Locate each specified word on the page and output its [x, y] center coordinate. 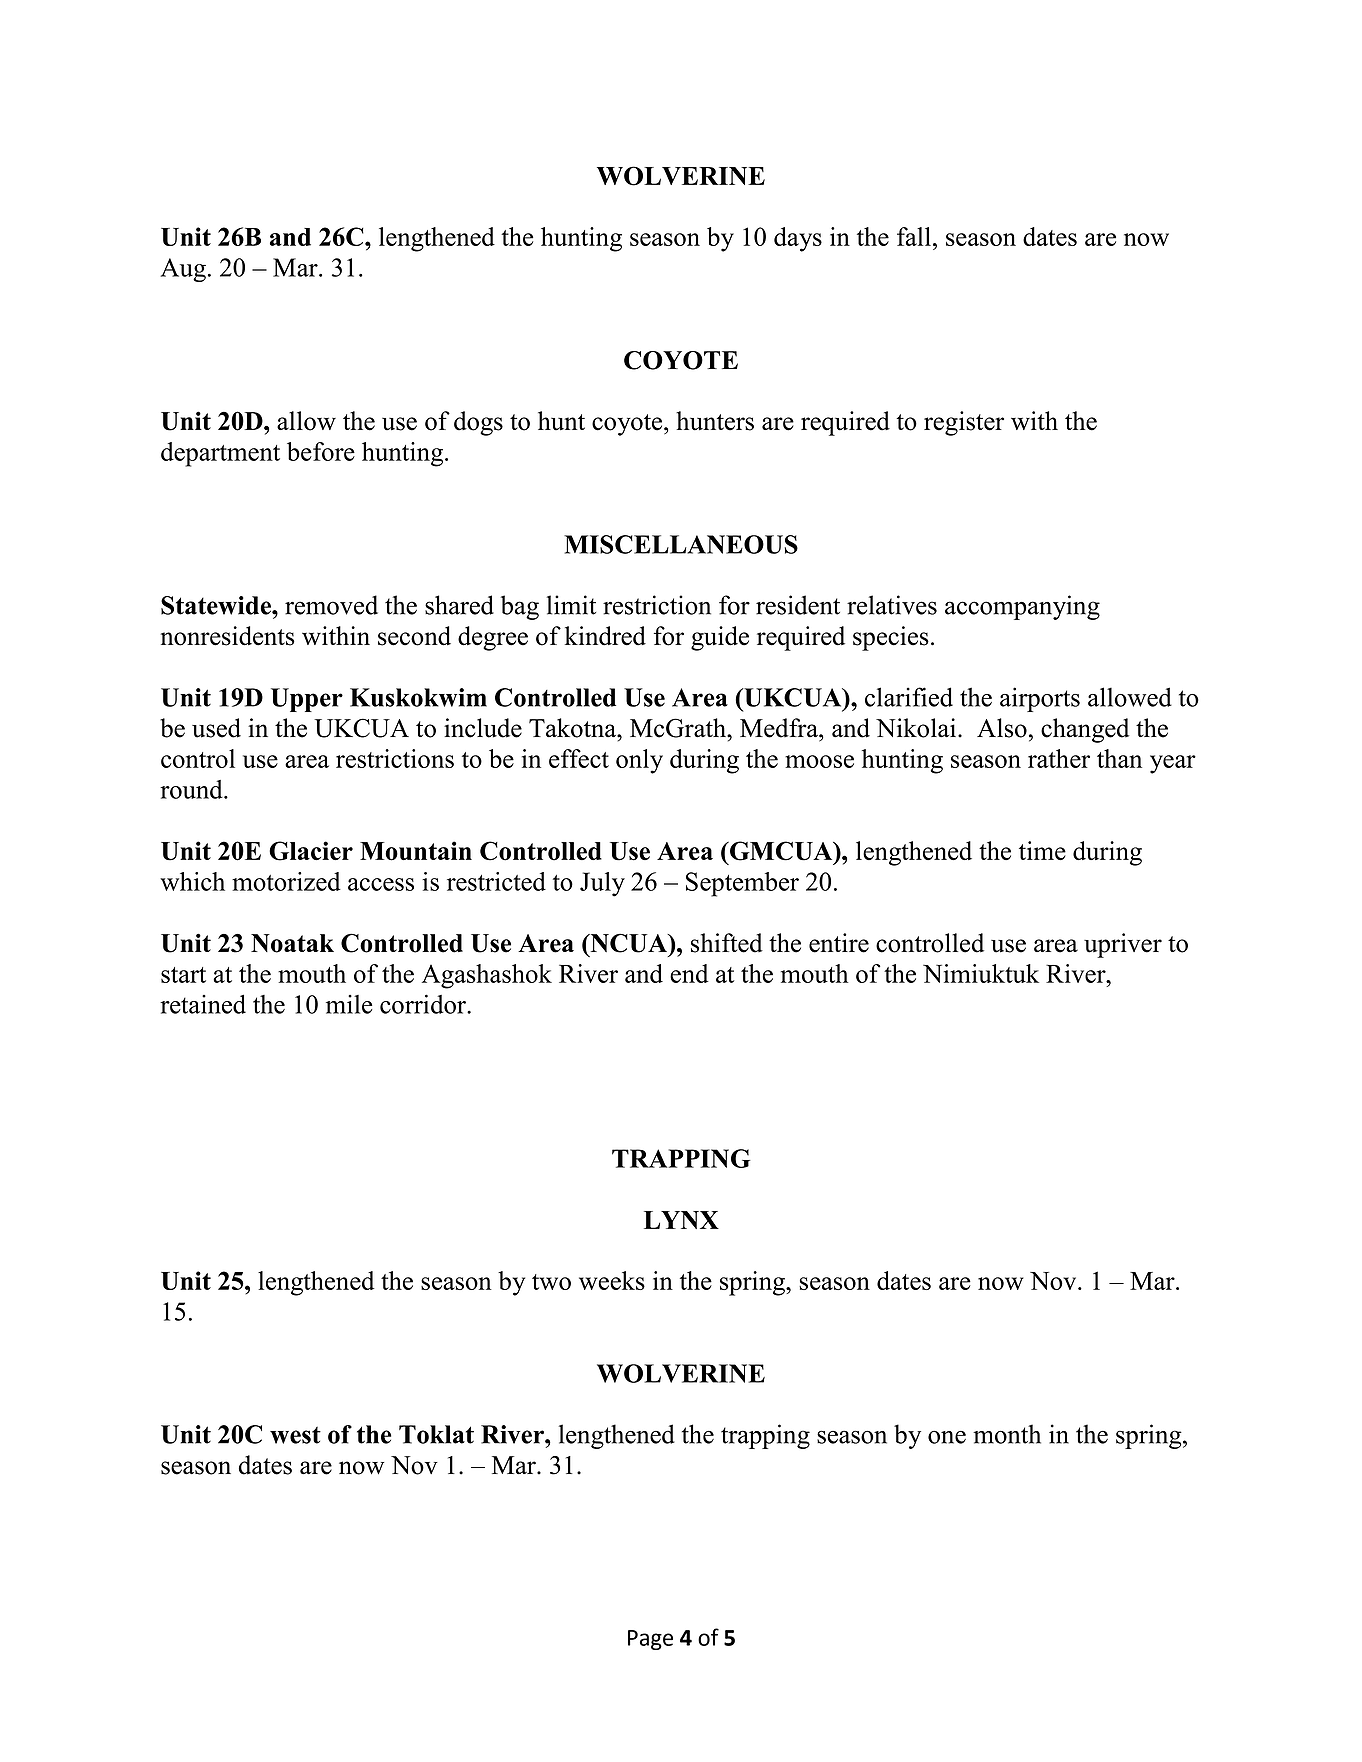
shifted [727, 943]
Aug [183, 270]
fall [914, 236]
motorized [286, 881]
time [1042, 851]
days [798, 239]
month [1007, 1434]
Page [650, 1640]
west [295, 1435]
